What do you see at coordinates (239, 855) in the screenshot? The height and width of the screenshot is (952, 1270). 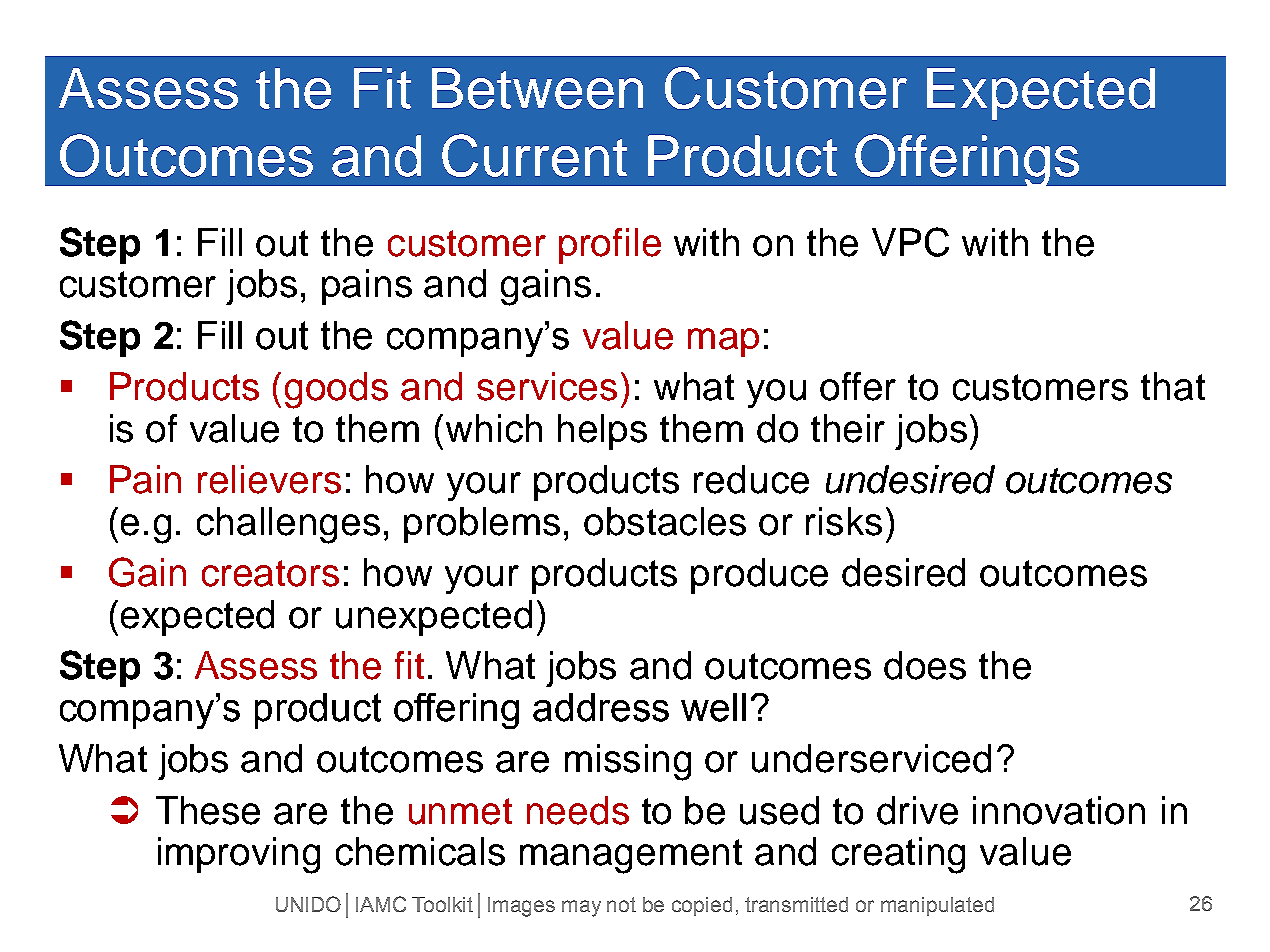 I see `improving` at bounding box center [239, 855].
